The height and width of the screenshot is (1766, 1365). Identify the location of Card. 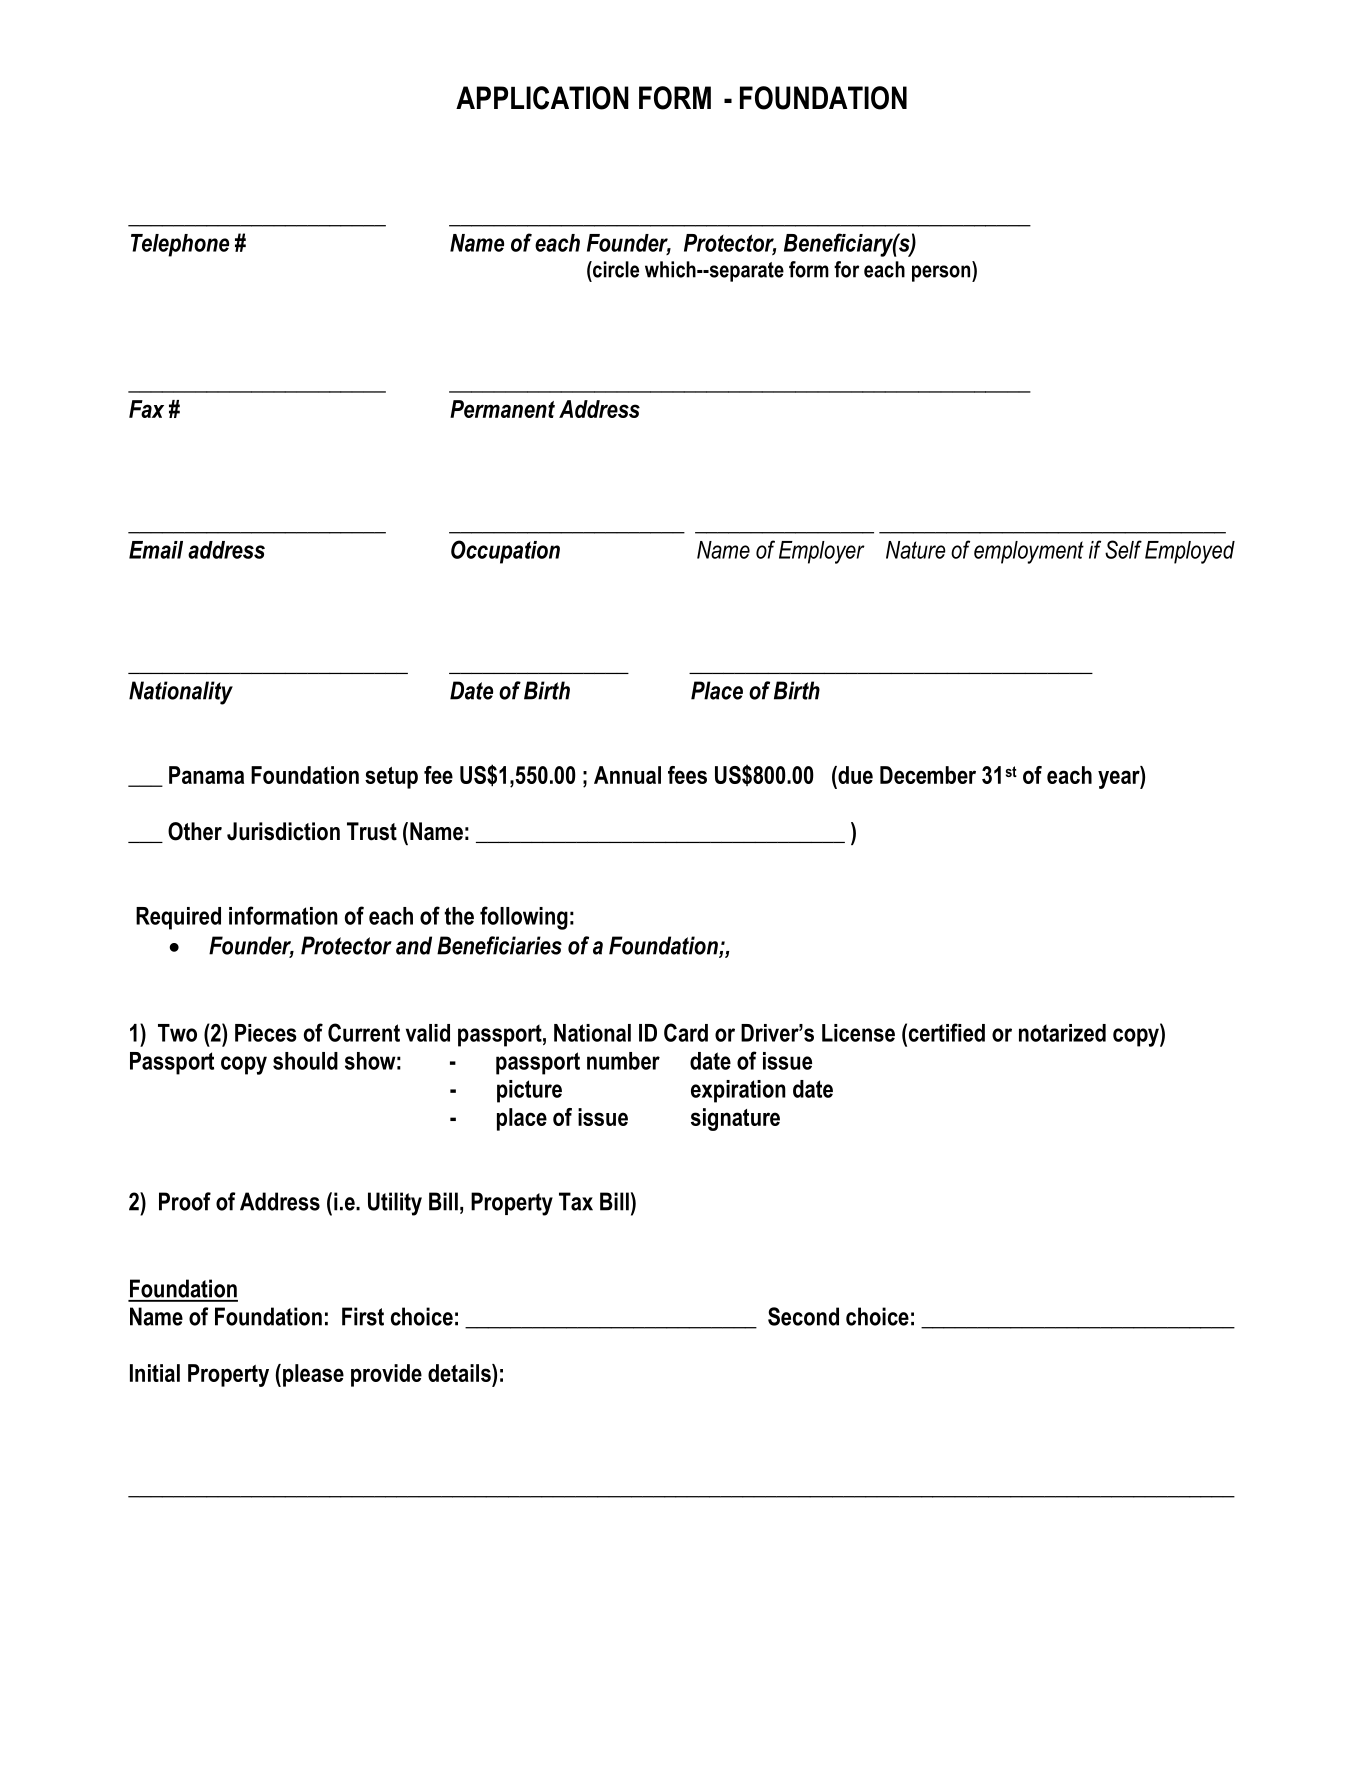
(686, 1032).
